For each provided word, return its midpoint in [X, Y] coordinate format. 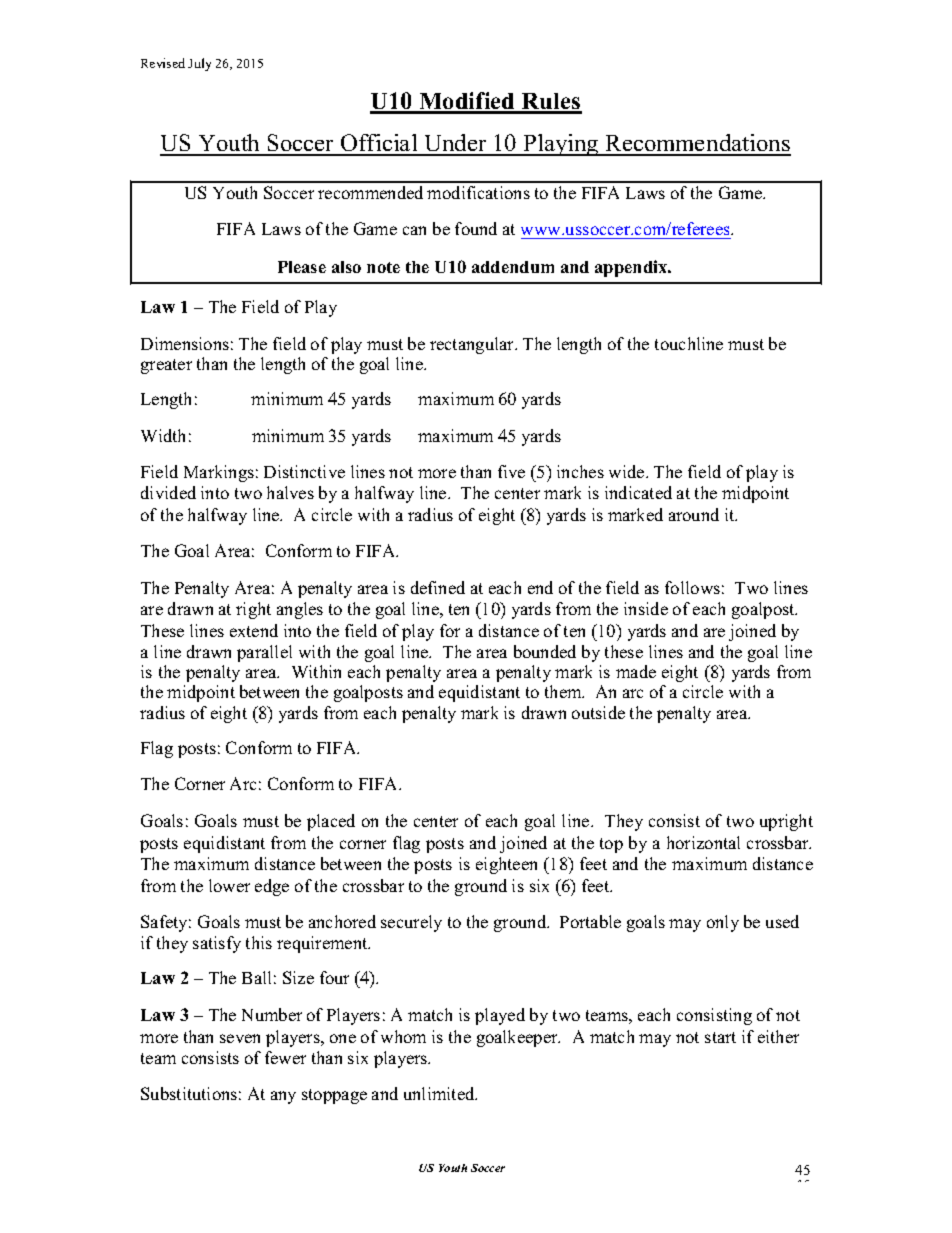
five [511, 471]
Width [163, 435]
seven [240, 1038]
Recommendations [697, 144]
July [199, 64]
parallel [264, 653]
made [636, 671]
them [564, 691]
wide [628, 471]
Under [455, 144]
